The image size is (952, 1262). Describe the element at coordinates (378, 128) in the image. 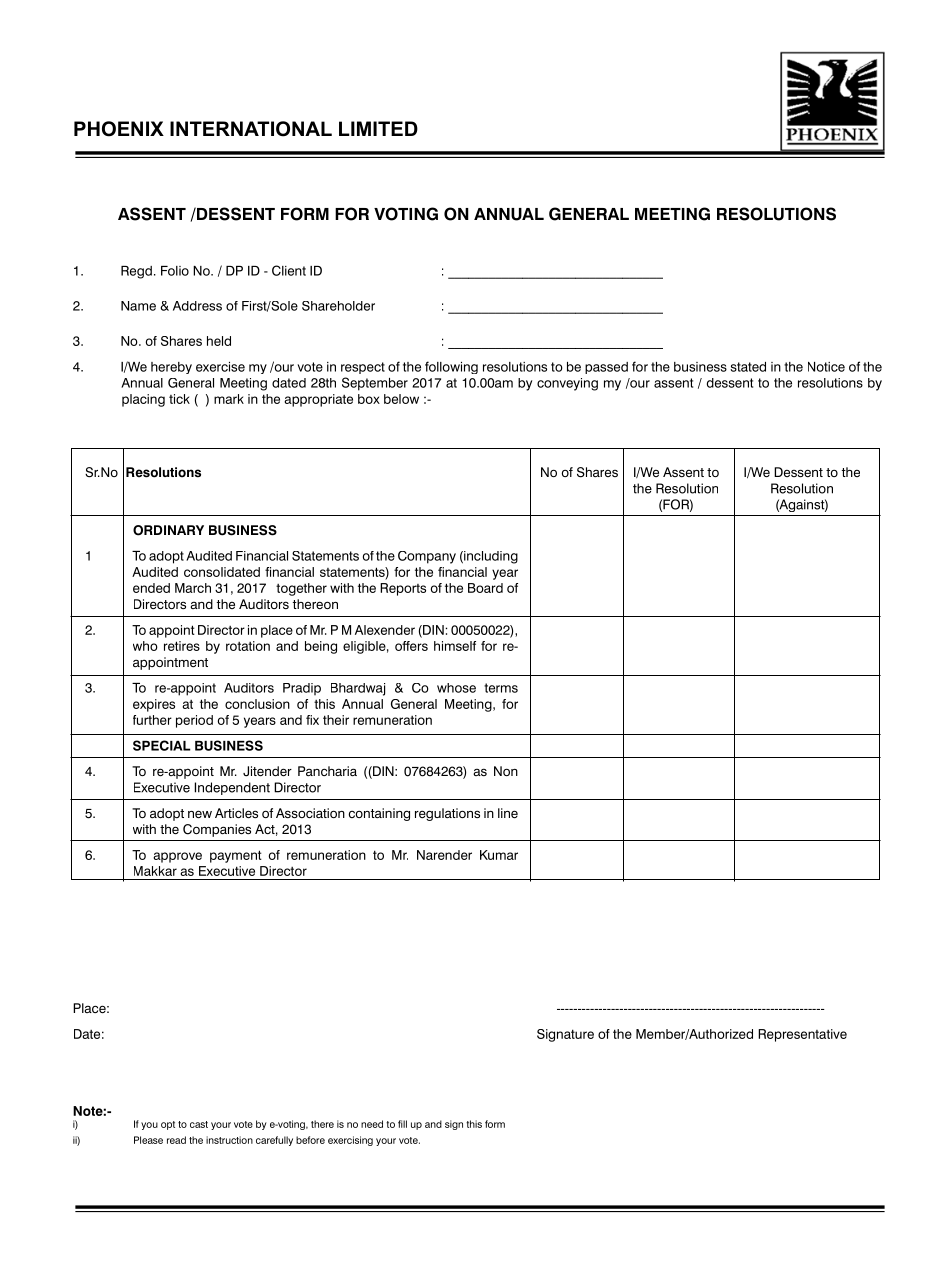

I see `LIMITED` at that location.
